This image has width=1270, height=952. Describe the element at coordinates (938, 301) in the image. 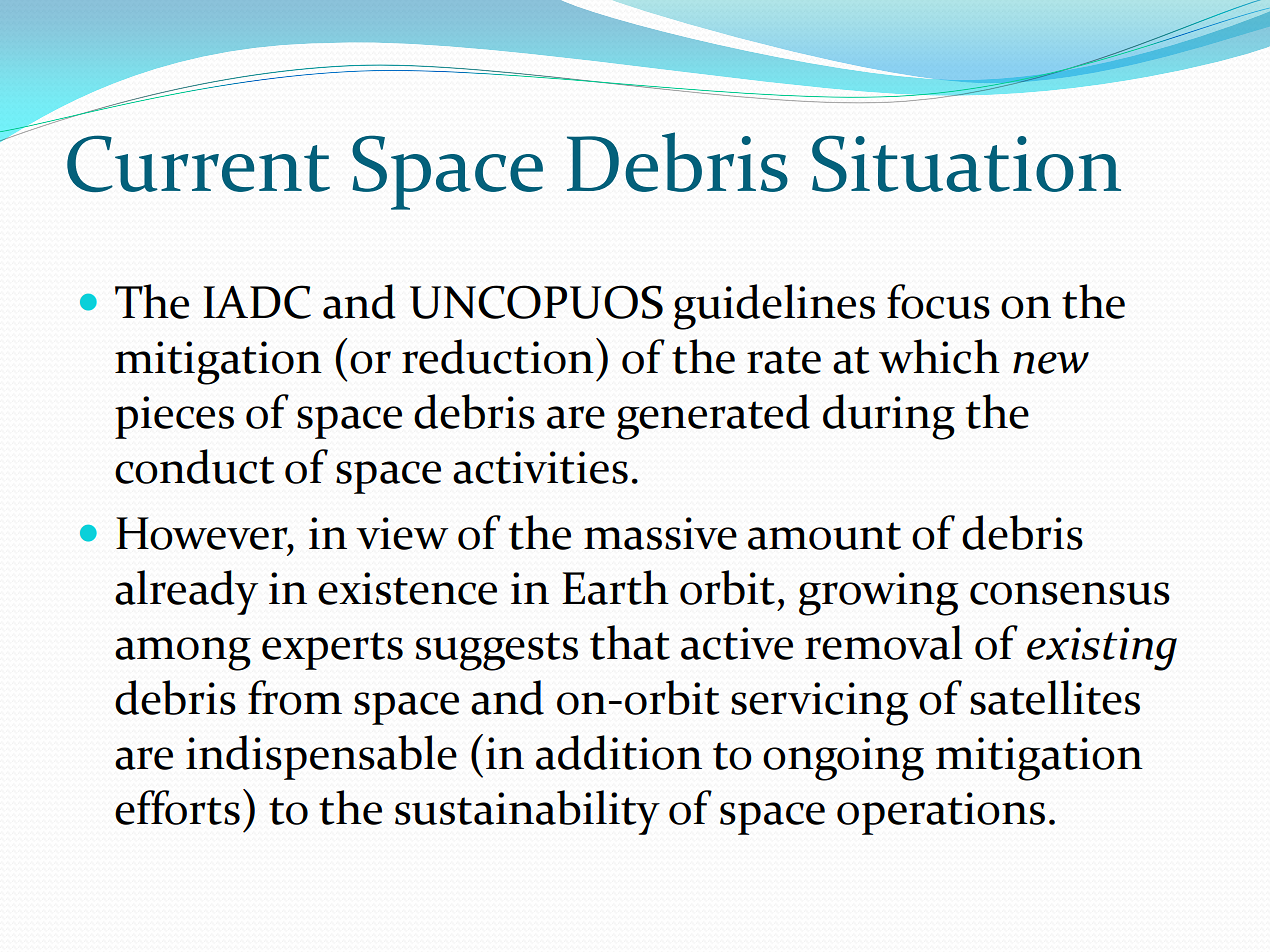

I see `focus` at that location.
